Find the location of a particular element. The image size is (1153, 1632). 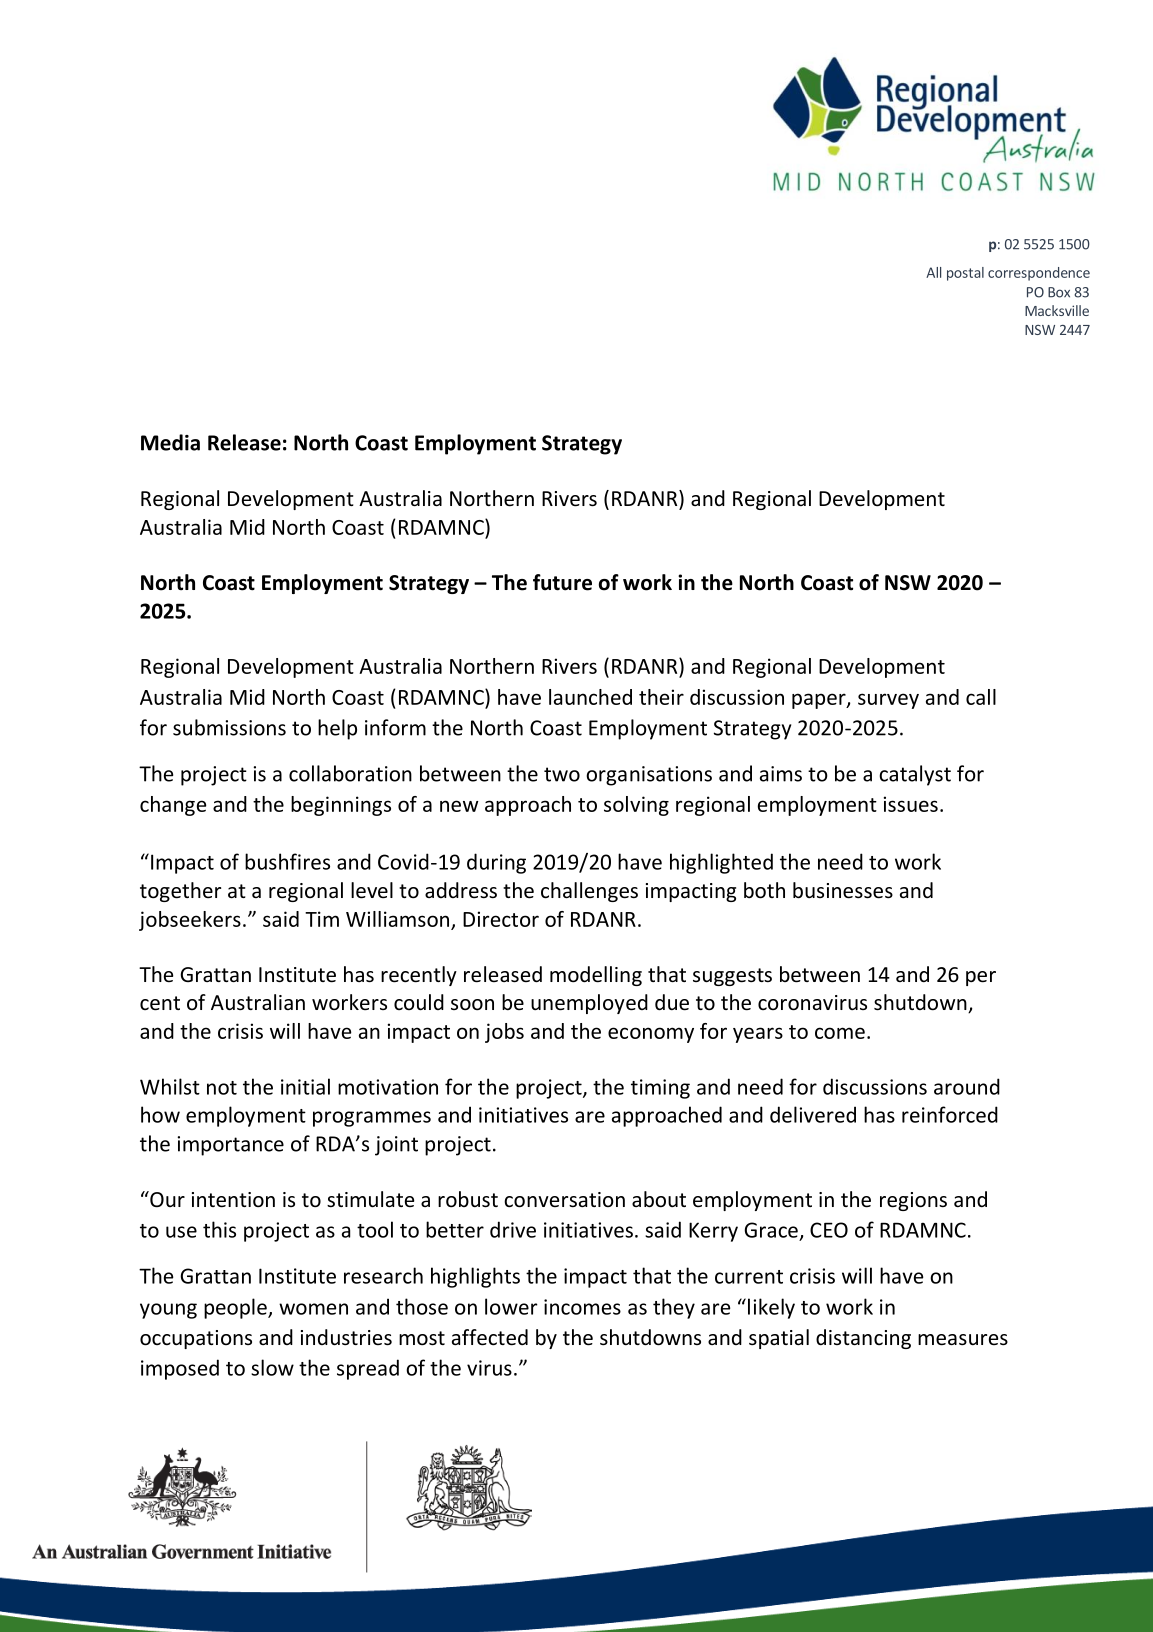

future is located at coordinates (562, 582).
